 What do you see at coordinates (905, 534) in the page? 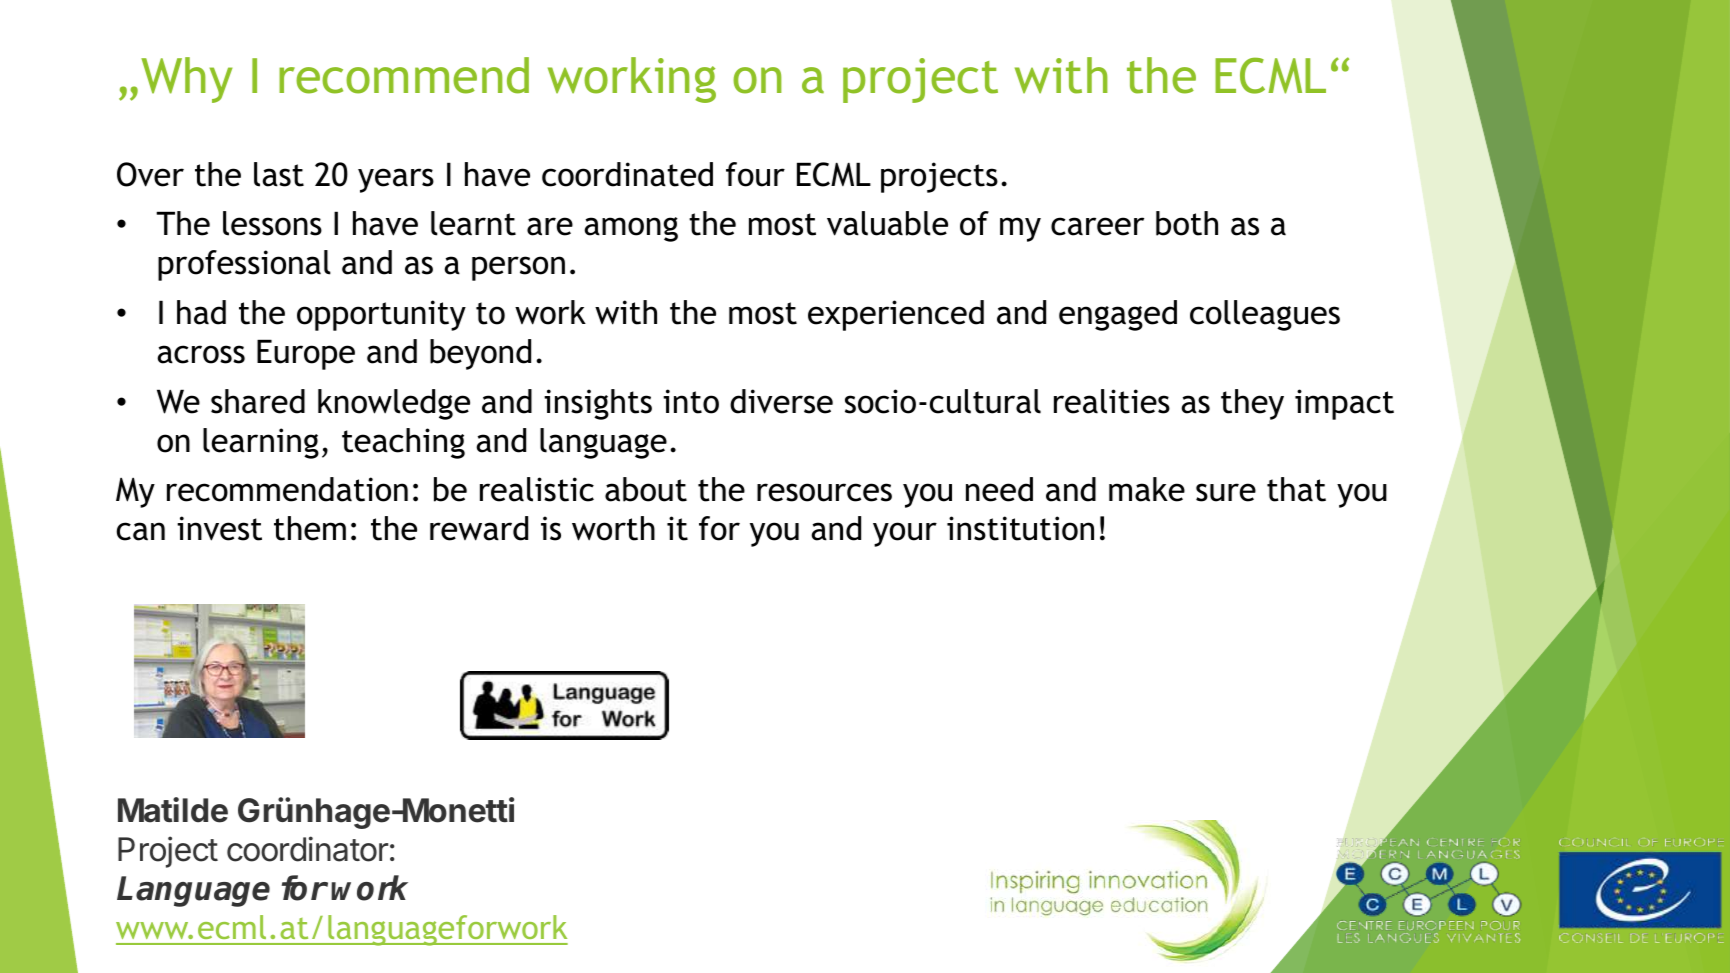
I see `your` at bounding box center [905, 534].
